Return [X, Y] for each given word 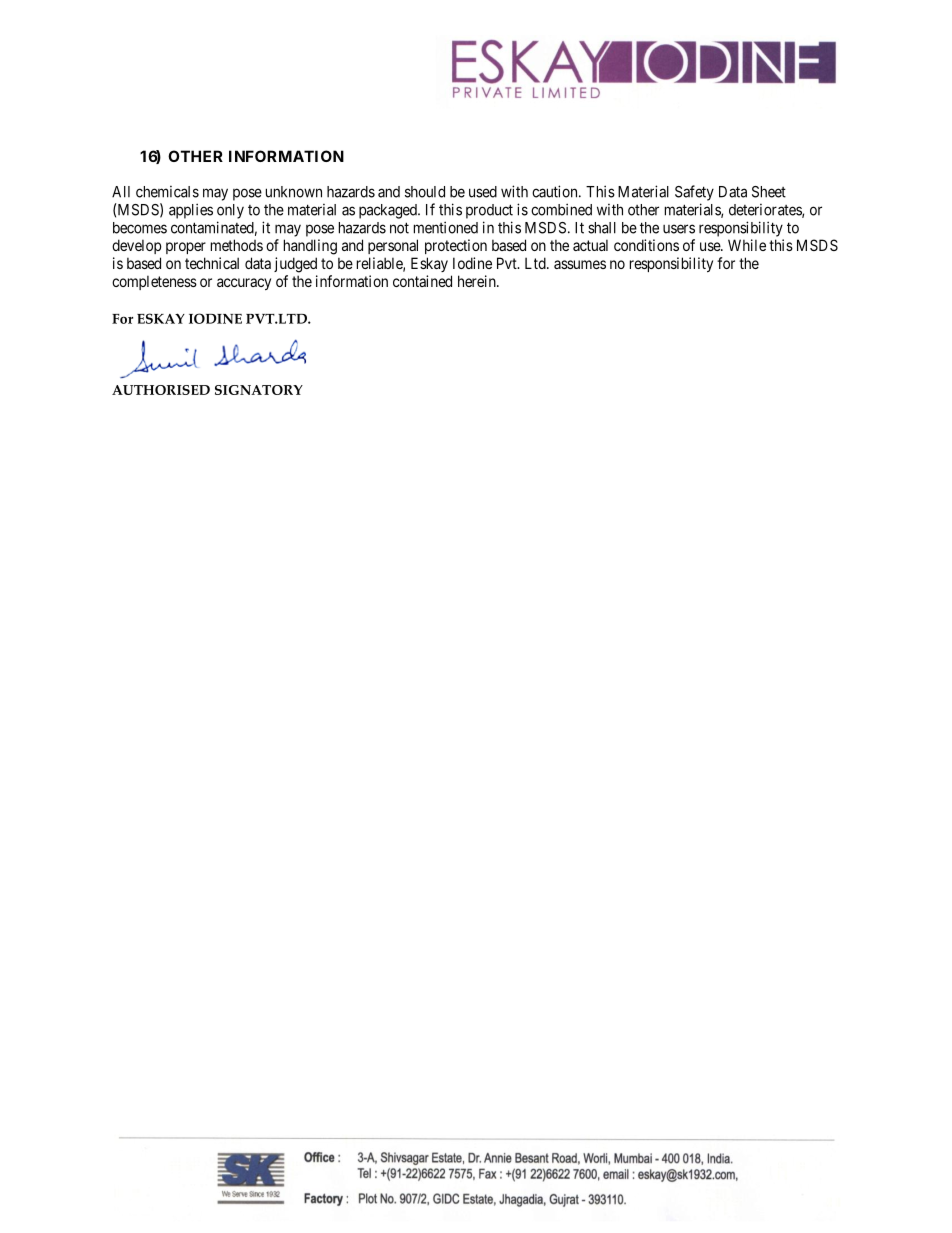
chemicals [167, 192]
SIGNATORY [259, 390]
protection [456, 246]
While [747, 245]
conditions [646, 245]
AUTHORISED [161, 390]
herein [478, 281]
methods [237, 245]
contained [422, 281]
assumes [580, 264]
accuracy [244, 284]
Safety [694, 193]
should [425, 192]
